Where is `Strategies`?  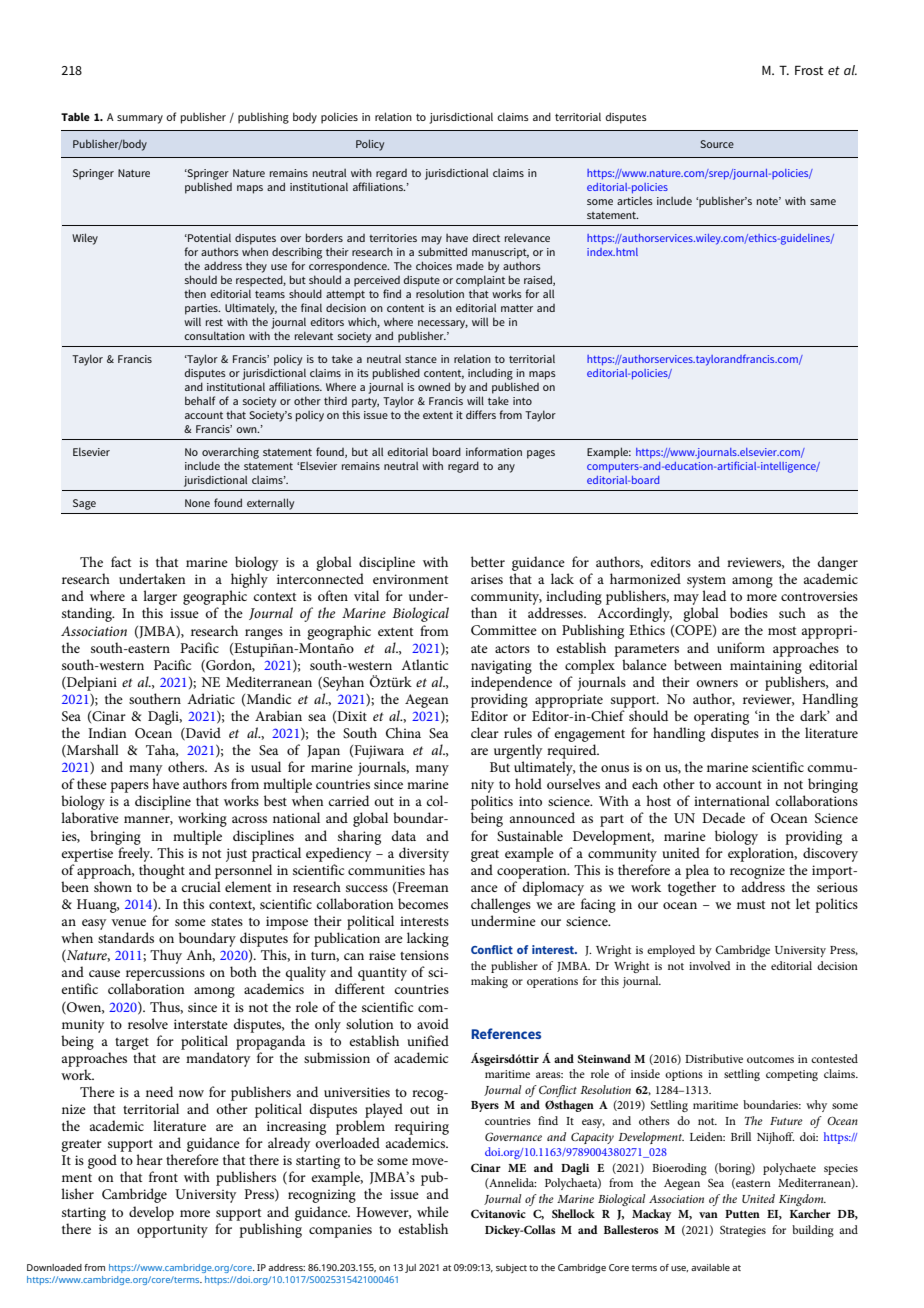
Strategies is located at coordinates (743, 1231).
